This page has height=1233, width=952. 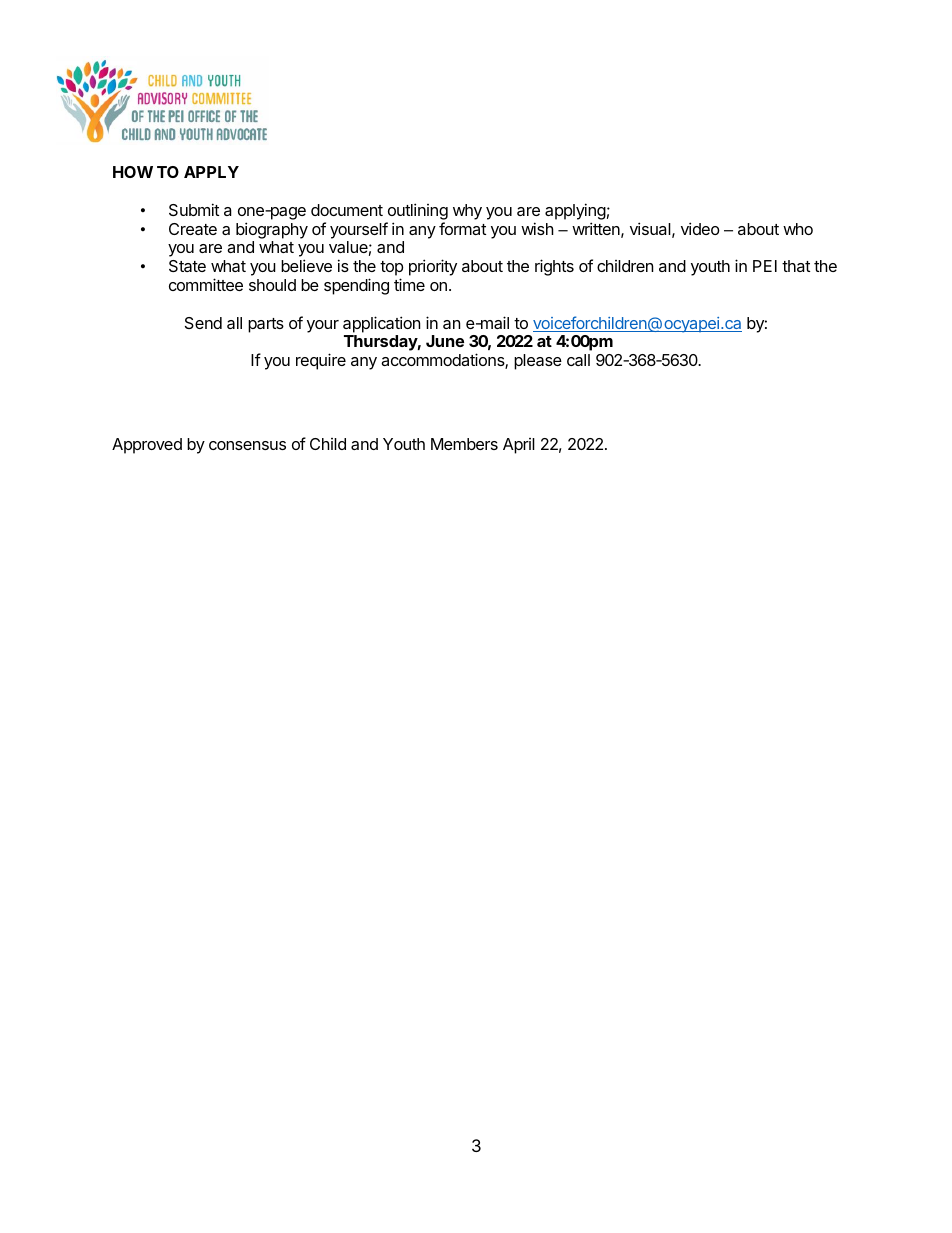 I want to click on format, so click(x=462, y=228).
